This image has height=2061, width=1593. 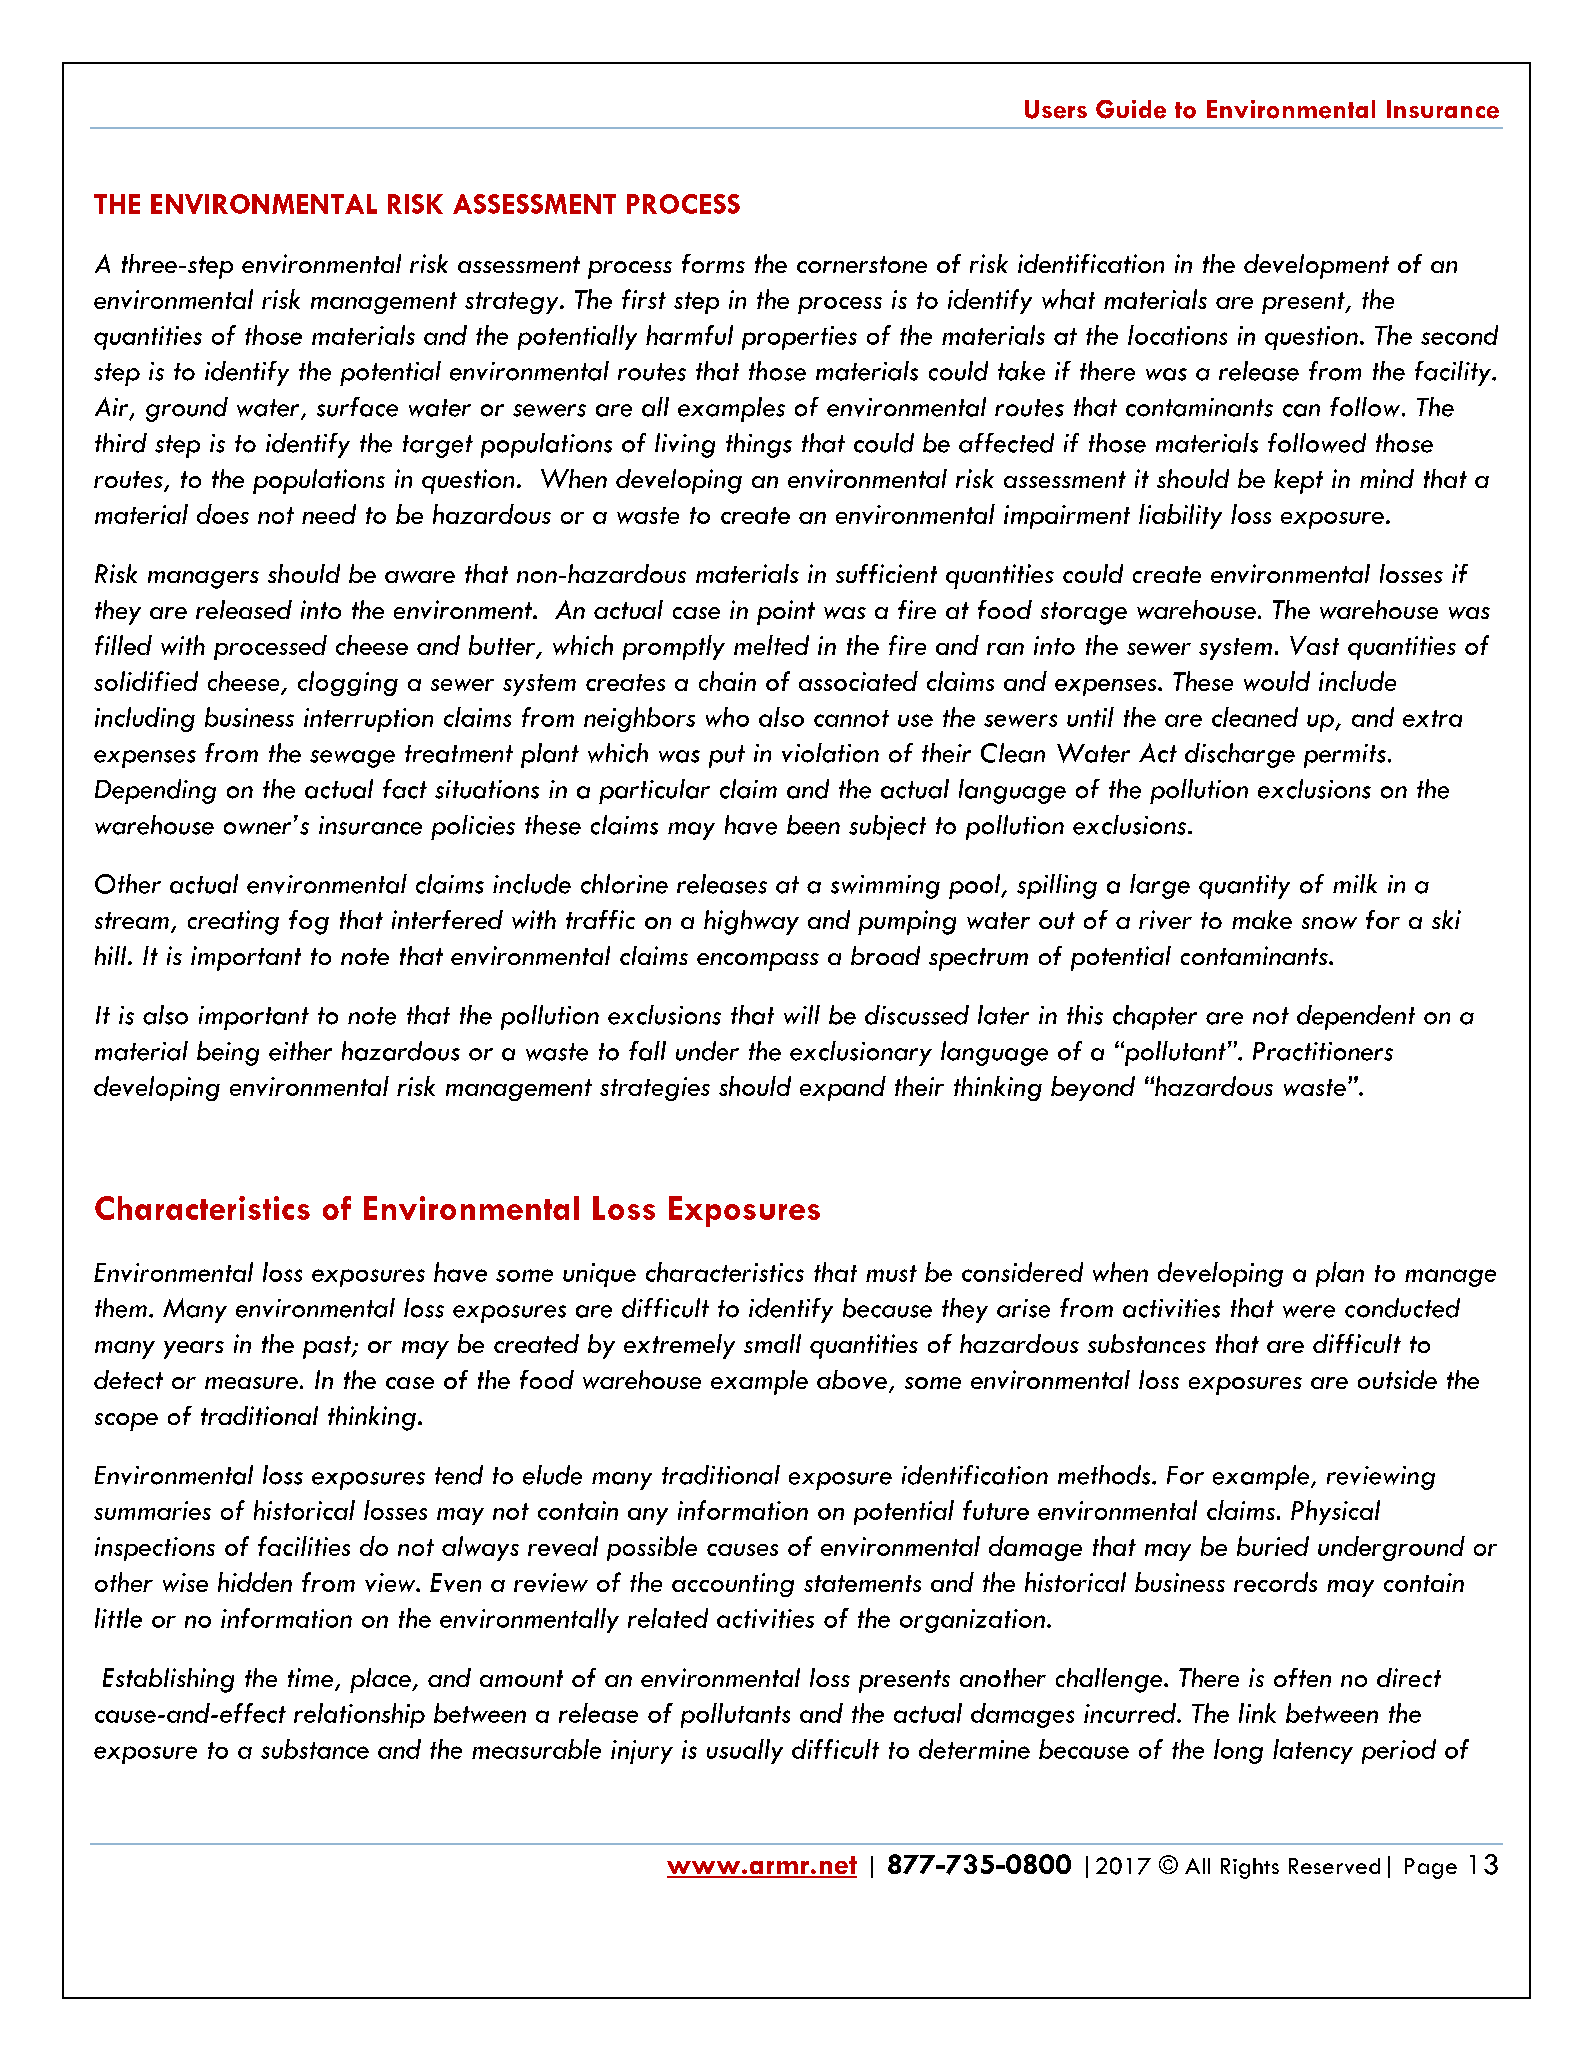 I want to click on forms, so click(x=713, y=263).
